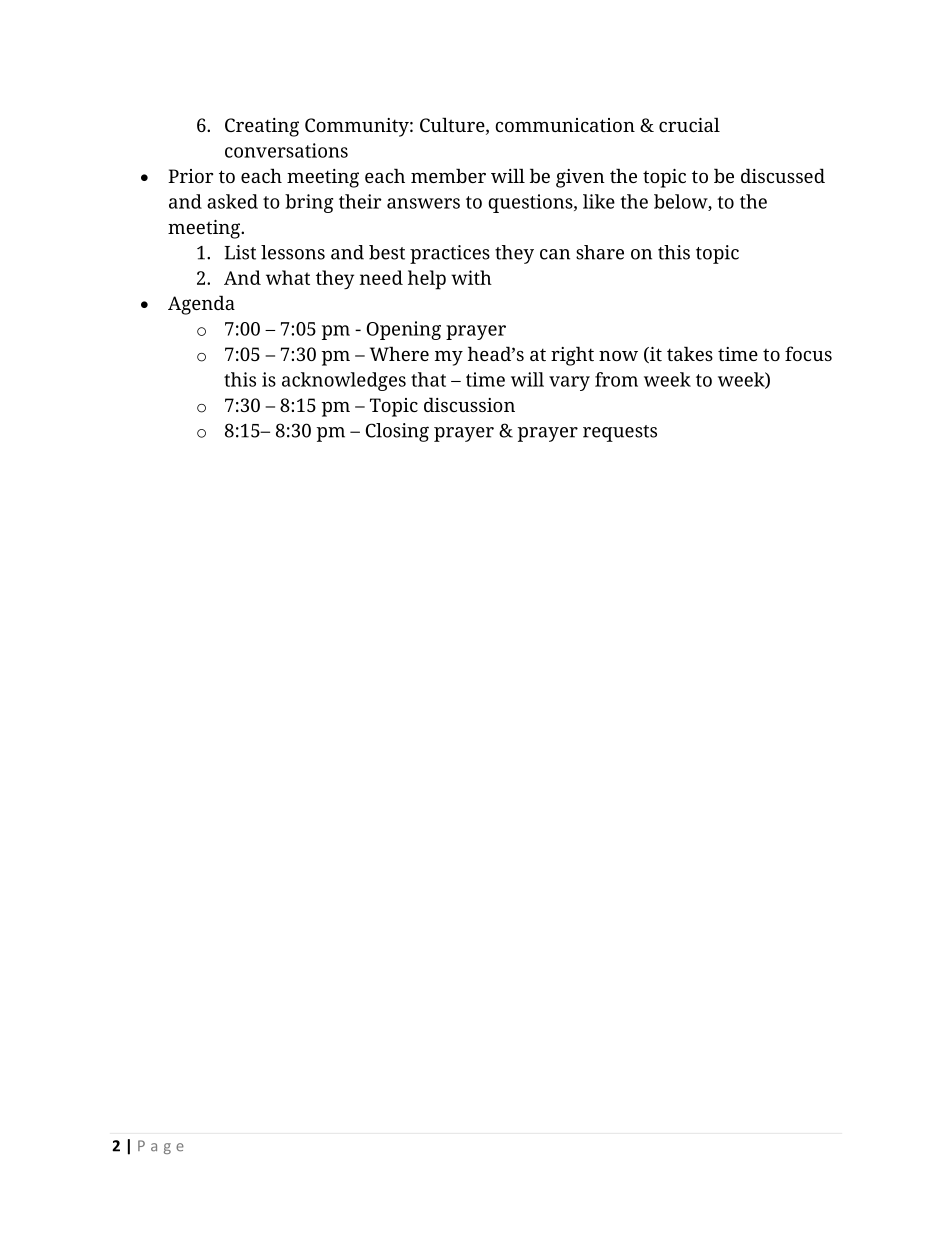 This page has width=952, height=1233. Describe the element at coordinates (397, 432) in the page. I see `Closing` at that location.
